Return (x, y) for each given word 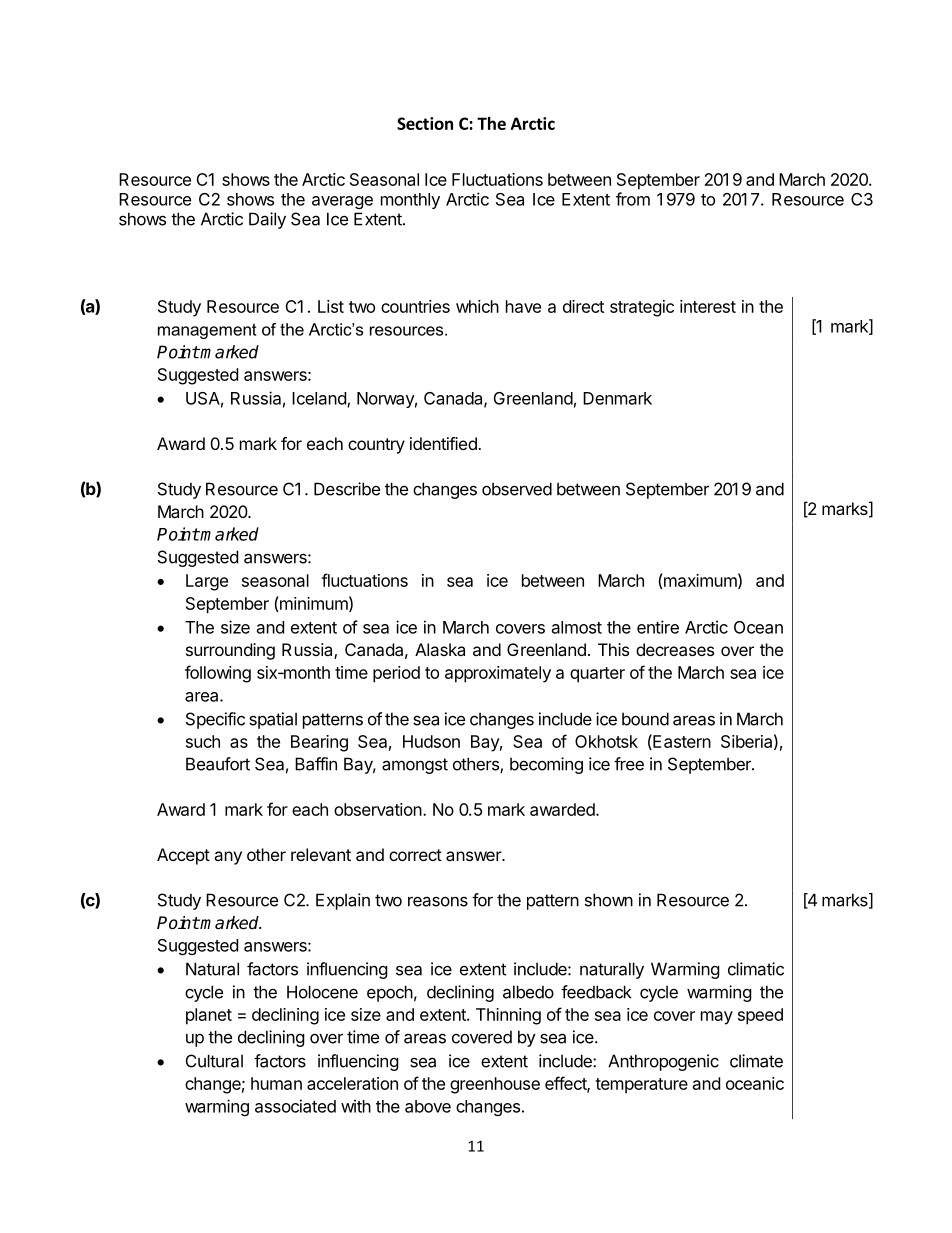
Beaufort (218, 764)
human (276, 1083)
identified (444, 443)
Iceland (320, 399)
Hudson (431, 741)
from (633, 199)
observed (517, 489)
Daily (267, 220)
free (629, 764)
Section (425, 123)
